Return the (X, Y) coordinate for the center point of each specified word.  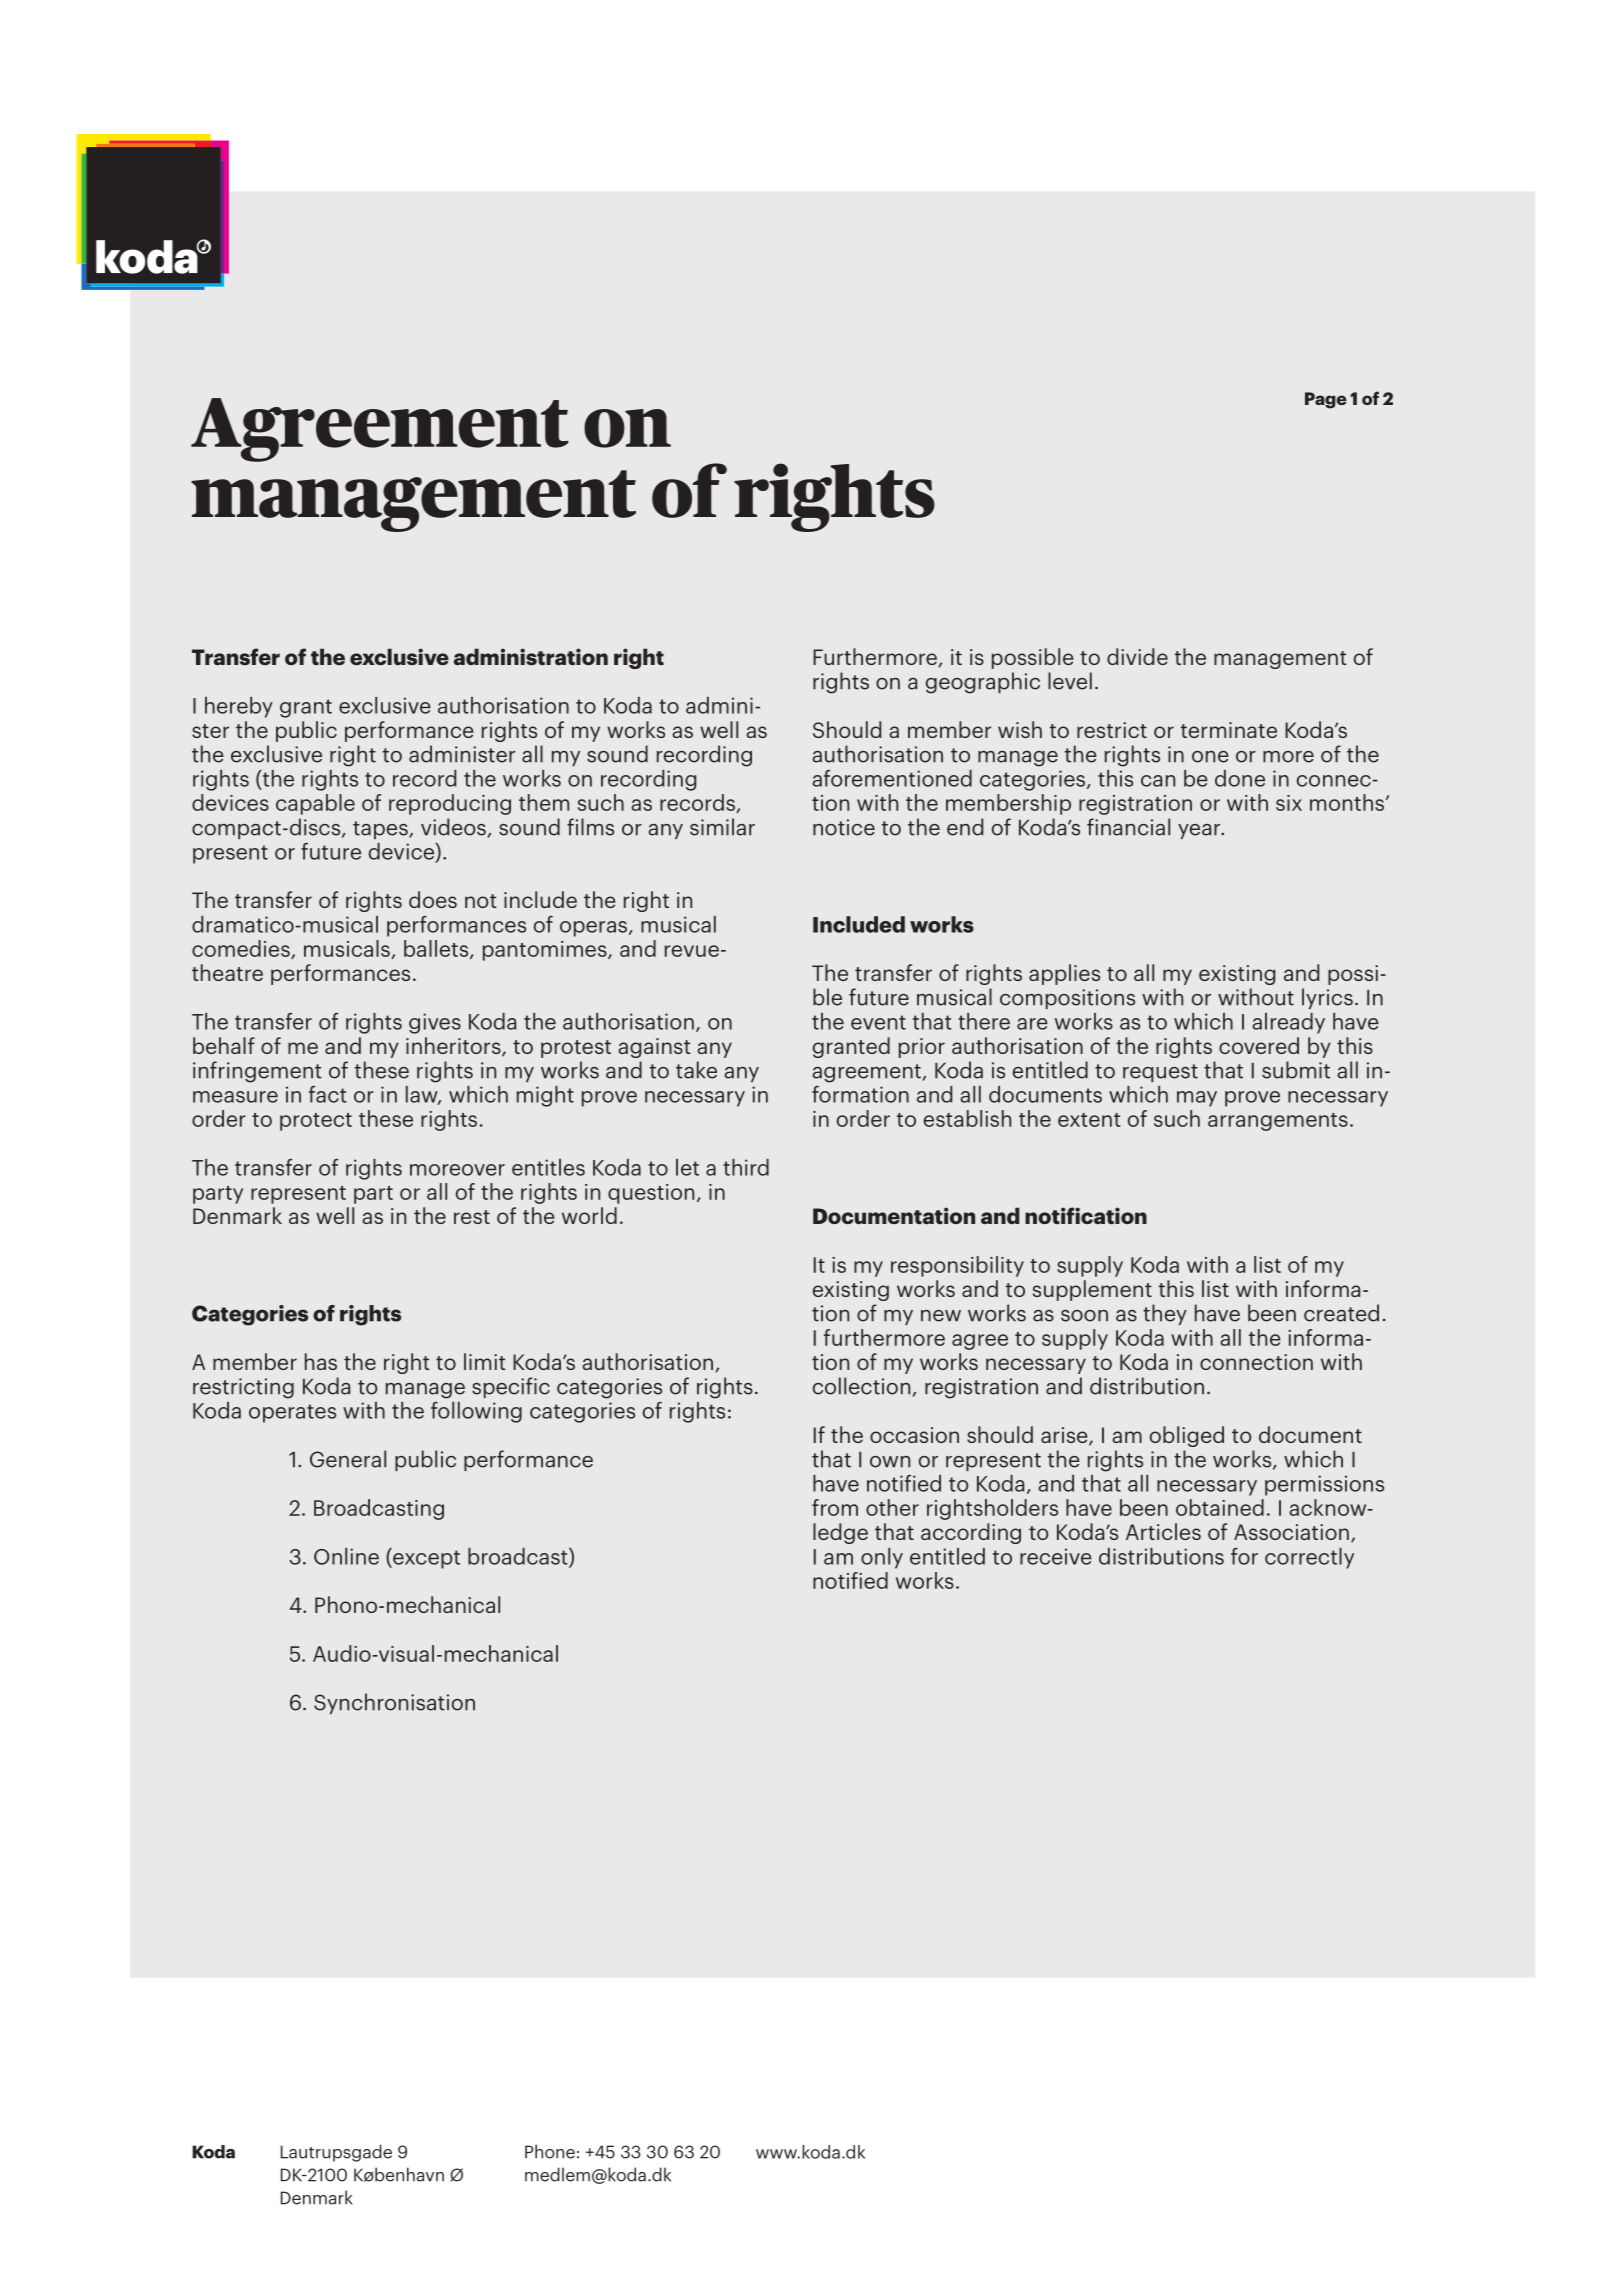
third (746, 1167)
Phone (550, 2151)
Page (1326, 400)
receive (1056, 1556)
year (1200, 831)
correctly (1309, 1558)
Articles (1163, 1531)
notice (844, 827)
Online (346, 1556)
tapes (381, 830)
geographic (982, 683)
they (1165, 1314)
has (321, 1361)
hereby (239, 707)
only (882, 1558)
